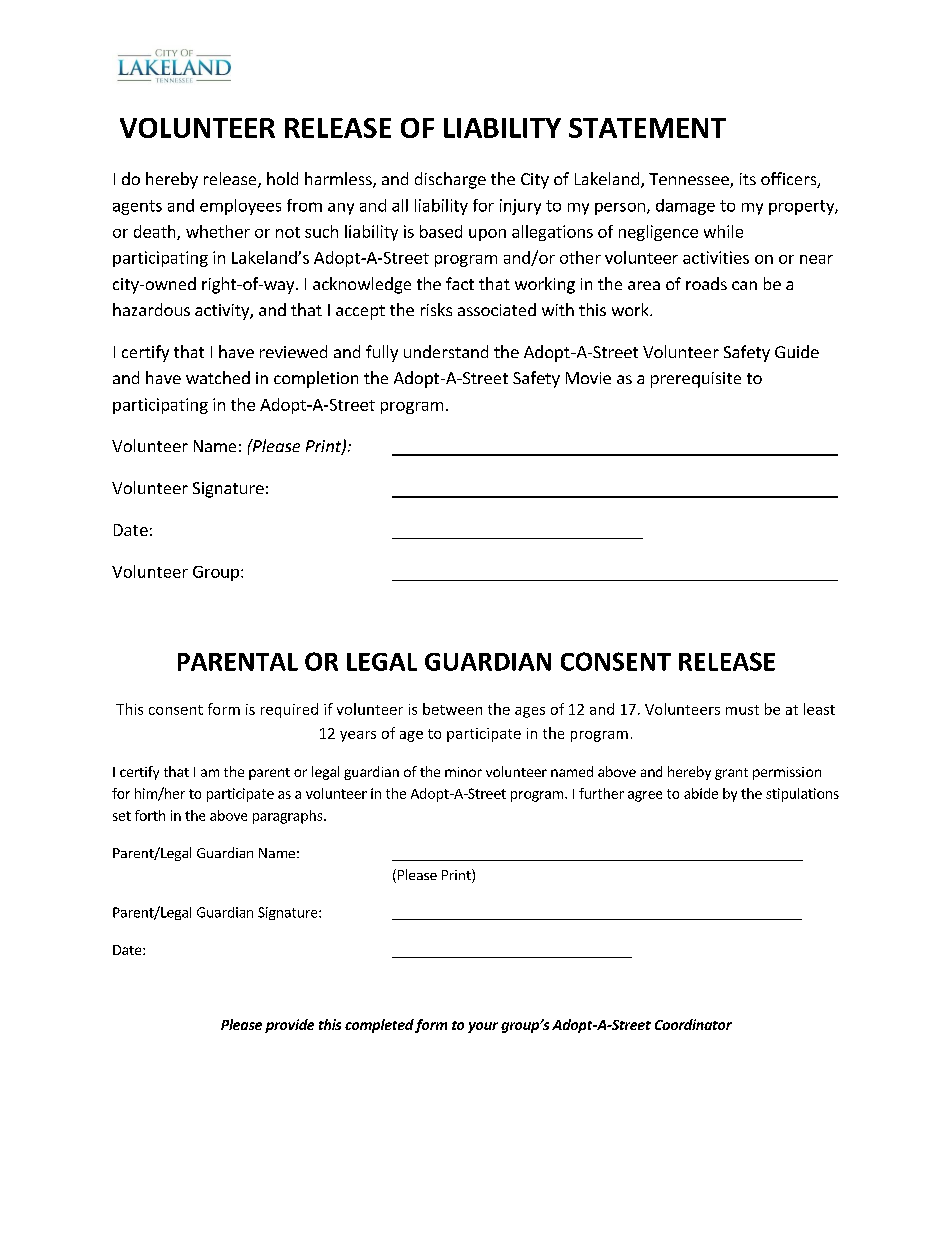  Describe the element at coordinates (748, 179) in the screenshot. I see `its` at that location.
